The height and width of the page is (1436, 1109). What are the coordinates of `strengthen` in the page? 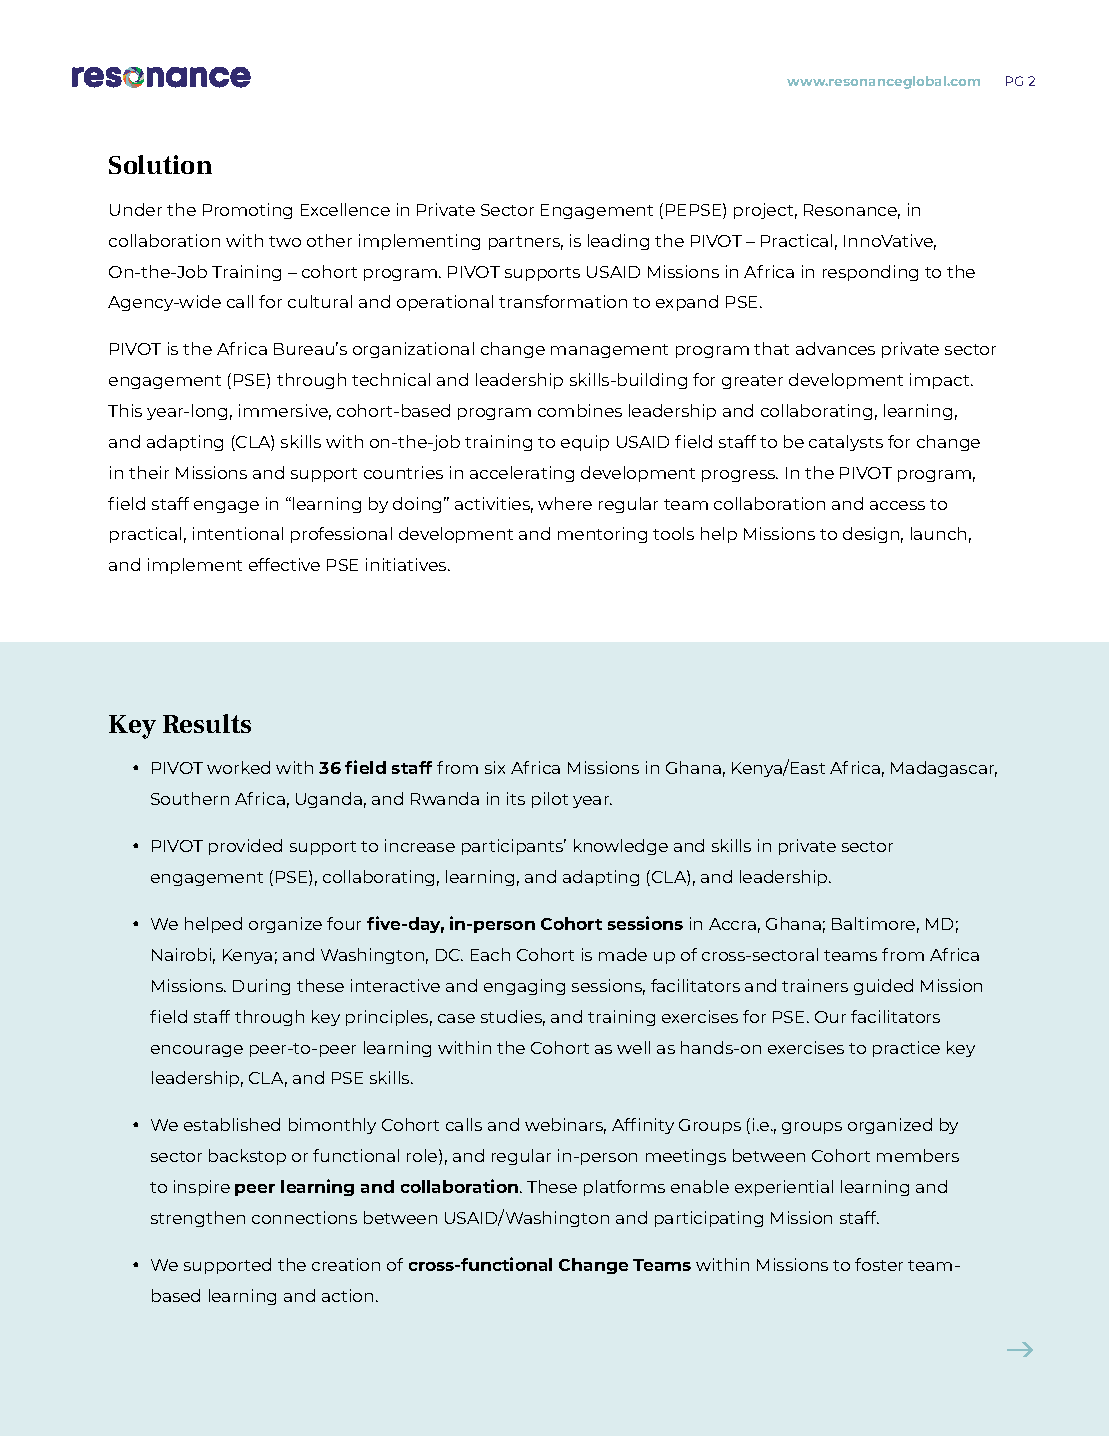 It's located at (198, 1219).
